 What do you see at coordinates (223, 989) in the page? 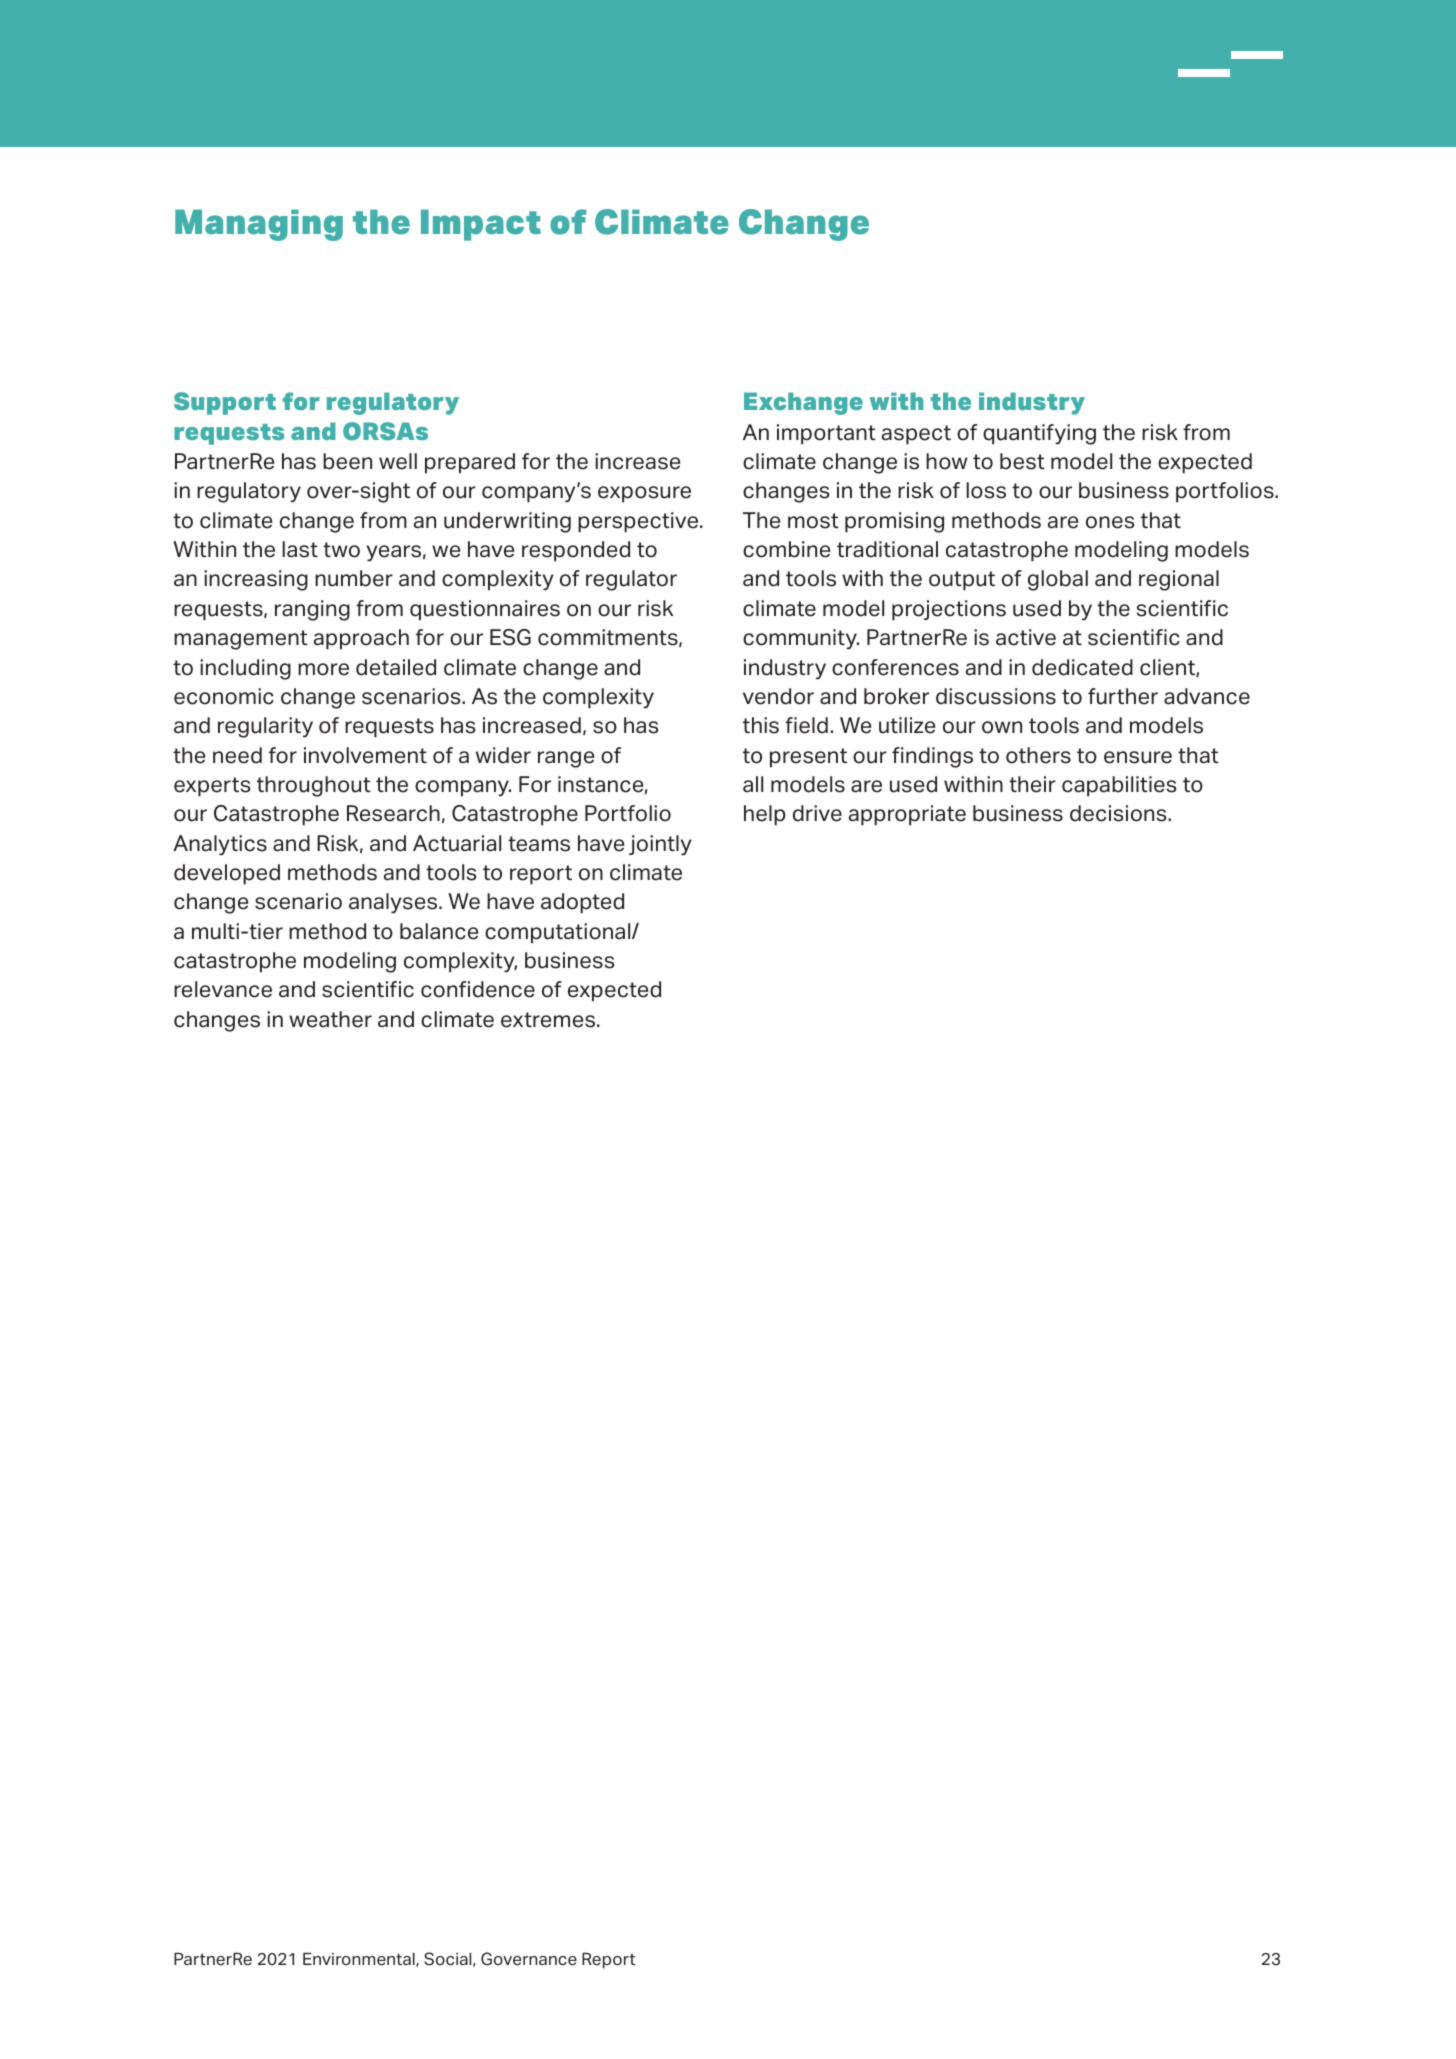
I see `relevance` at bounding box center [223, 989].
